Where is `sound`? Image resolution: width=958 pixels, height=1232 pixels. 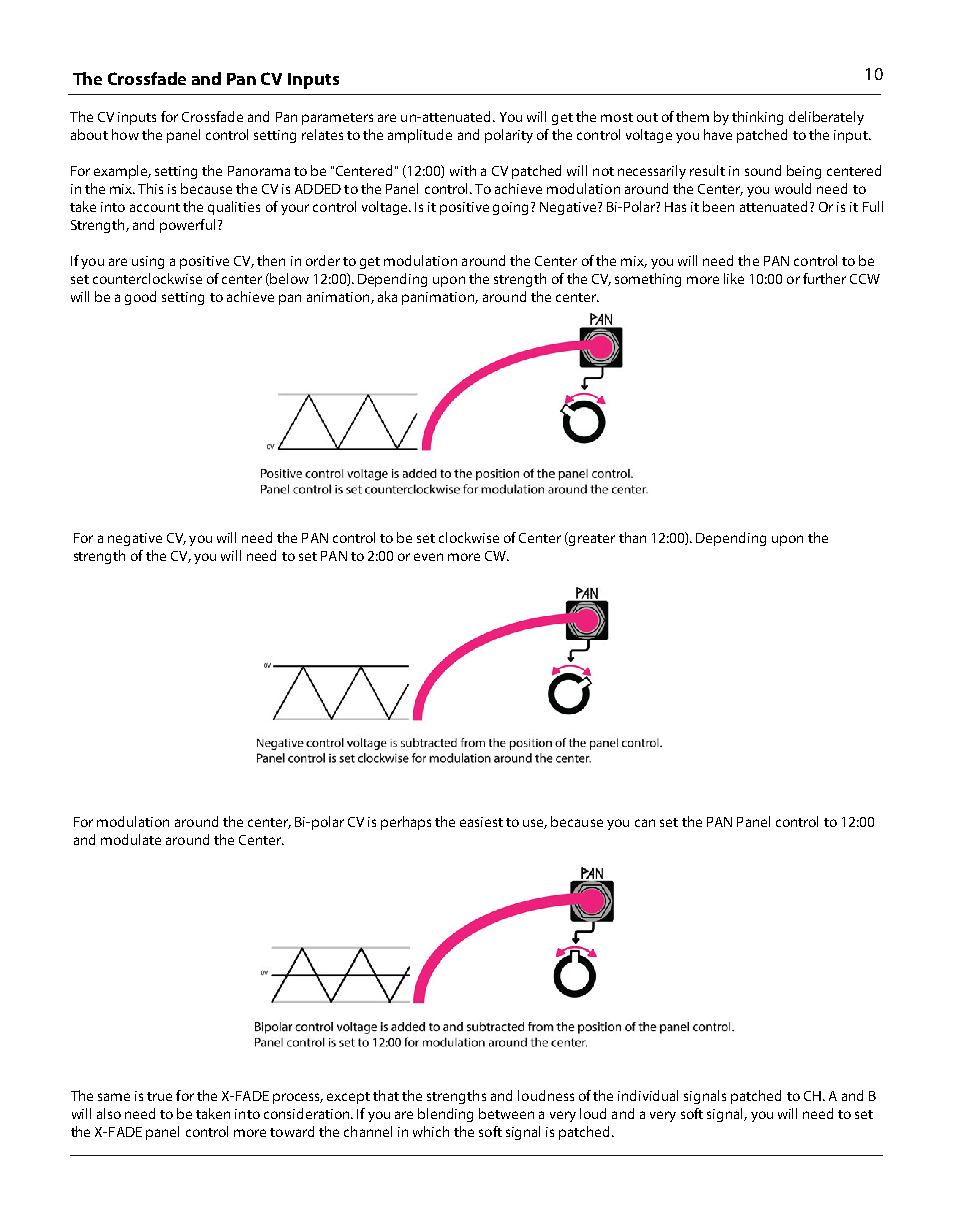
sound is located at coordinates (763, 170).
